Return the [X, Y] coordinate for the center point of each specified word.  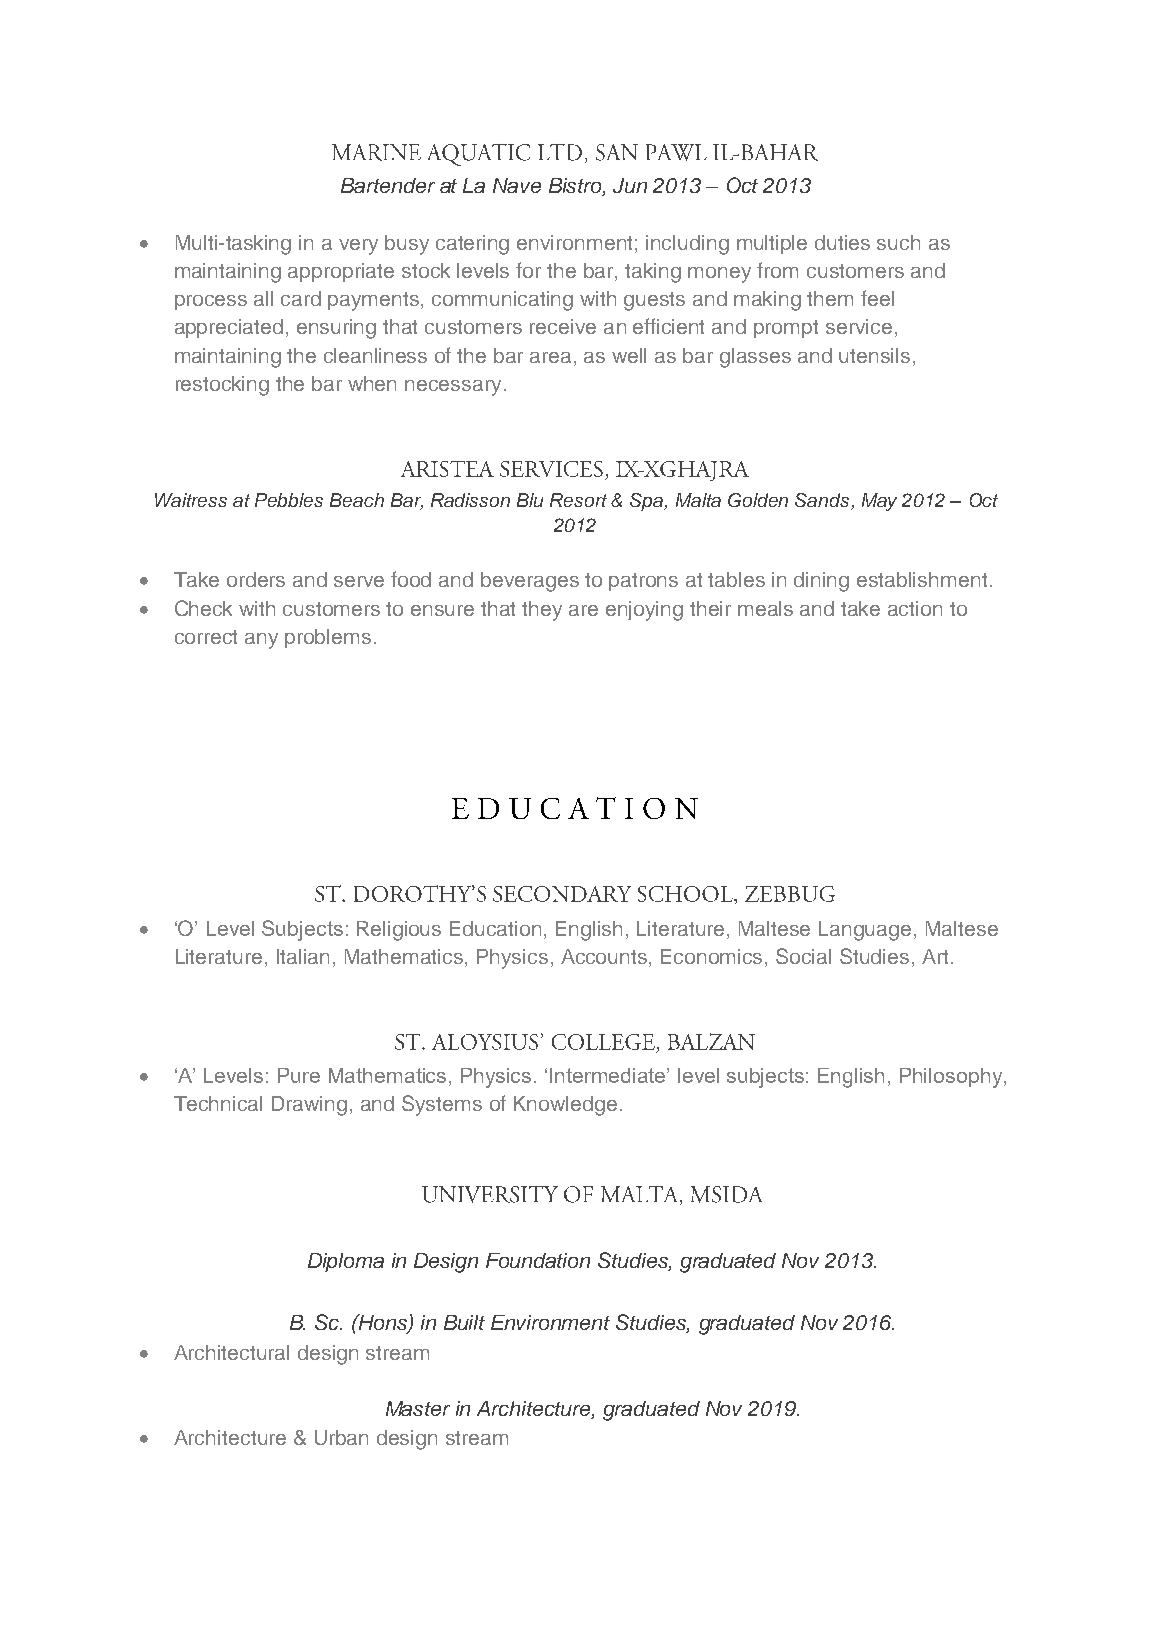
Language [867, 931]
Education [497, 928]
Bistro [576, 186]
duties [842, 242]
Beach [357, 500]
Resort [578, 500]
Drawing [309, 1106]
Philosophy [952, 1078]
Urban [341, 1437]
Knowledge [565, 1106]
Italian [303, 956]
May [879, 502]
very [358, 247]
